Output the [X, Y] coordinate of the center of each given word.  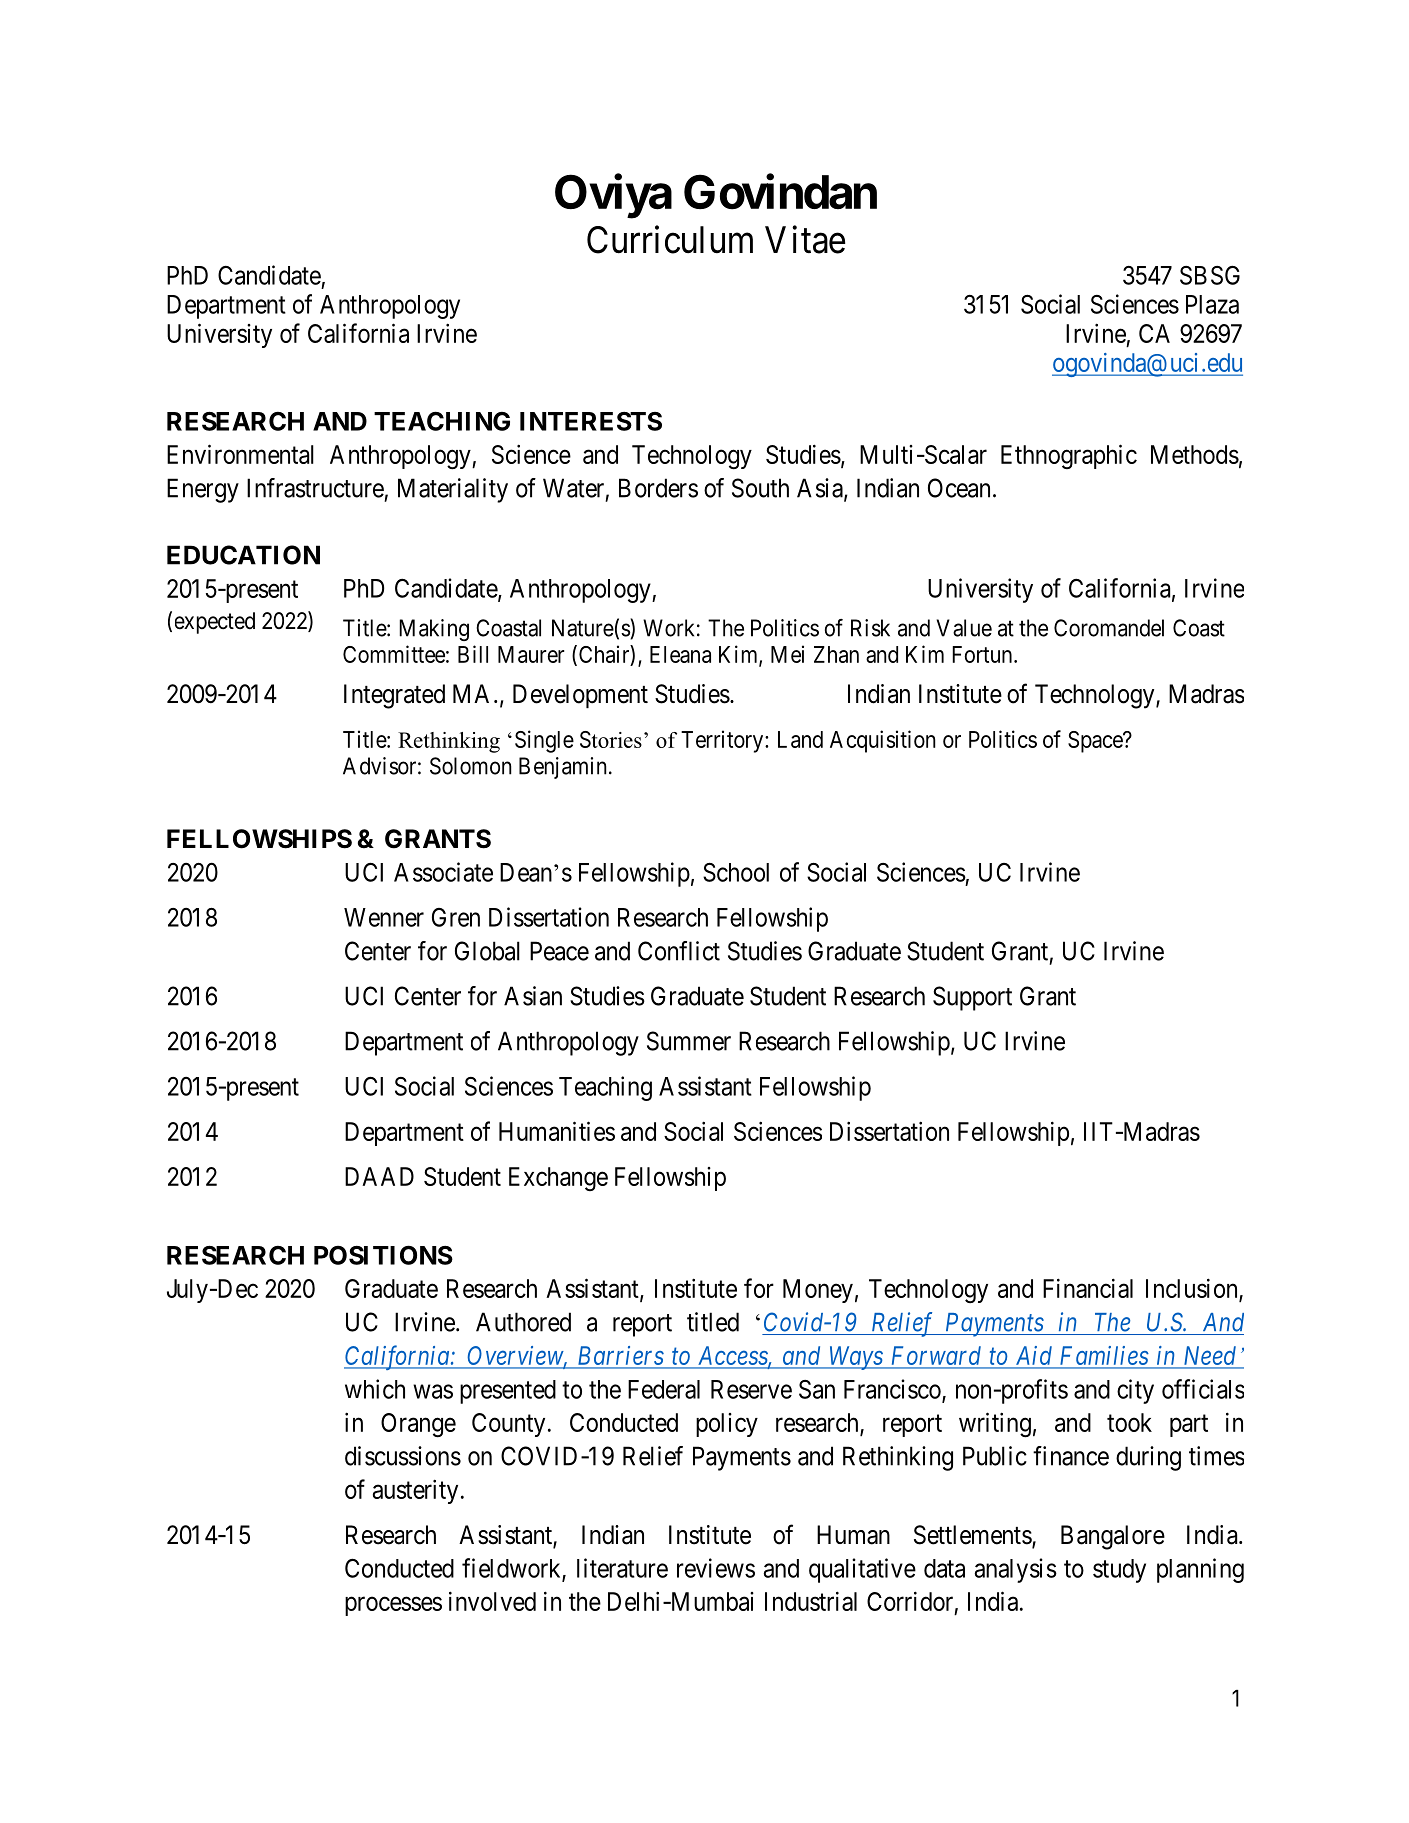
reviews [716, 1568]
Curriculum [670, 239]
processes [393, 1606]
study [1119, 1571]
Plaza [1212, 304]
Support [972, 998]
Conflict [679, 951]
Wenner [384, 917]
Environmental [240, 454]
